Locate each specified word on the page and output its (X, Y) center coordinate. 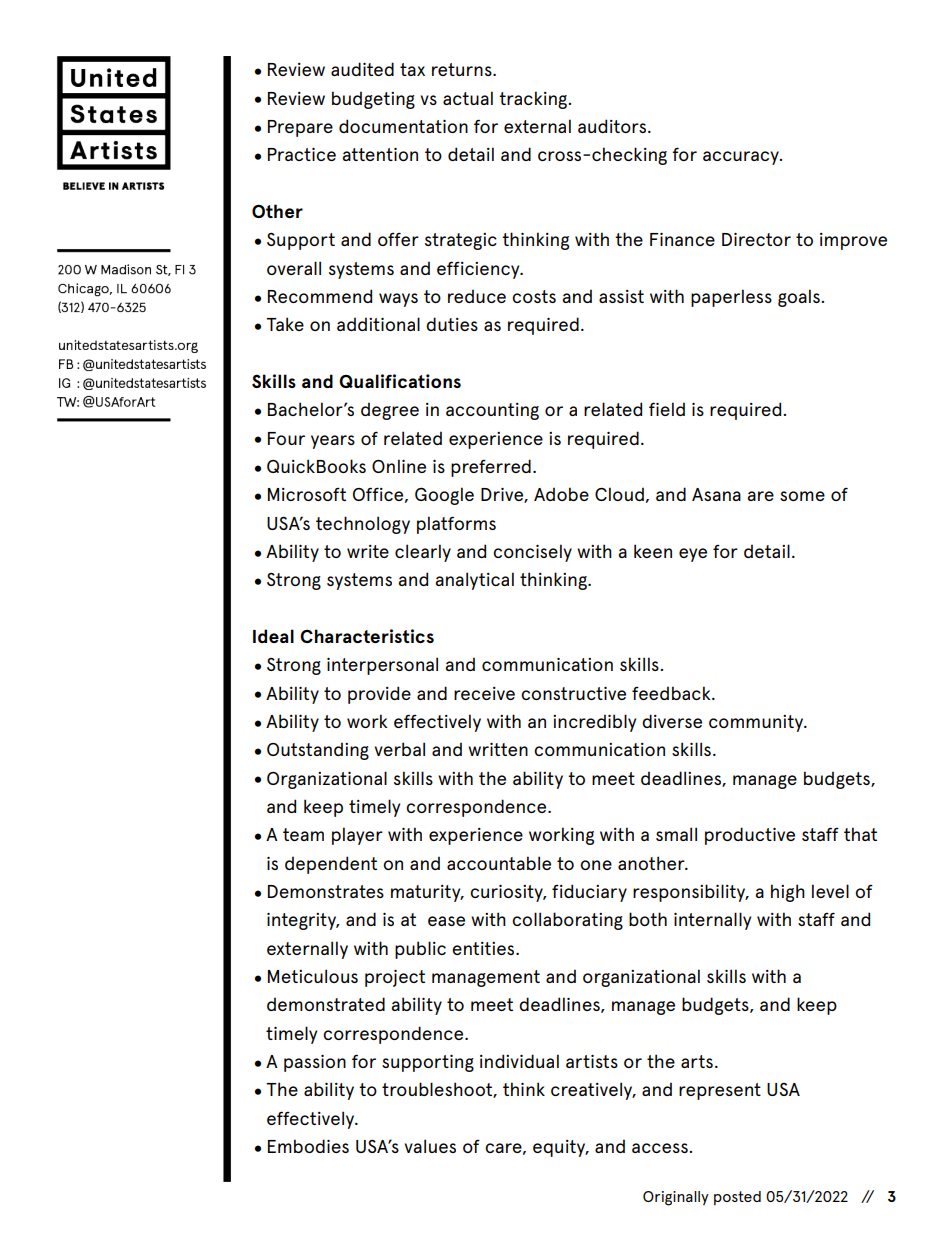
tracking (534, 100)
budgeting (373, 100)
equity (560, 1148)
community (757, 723)
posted (737, 1198)
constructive (573, 693)
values (430, 1146)
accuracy (742, 158)
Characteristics (367, 636)
